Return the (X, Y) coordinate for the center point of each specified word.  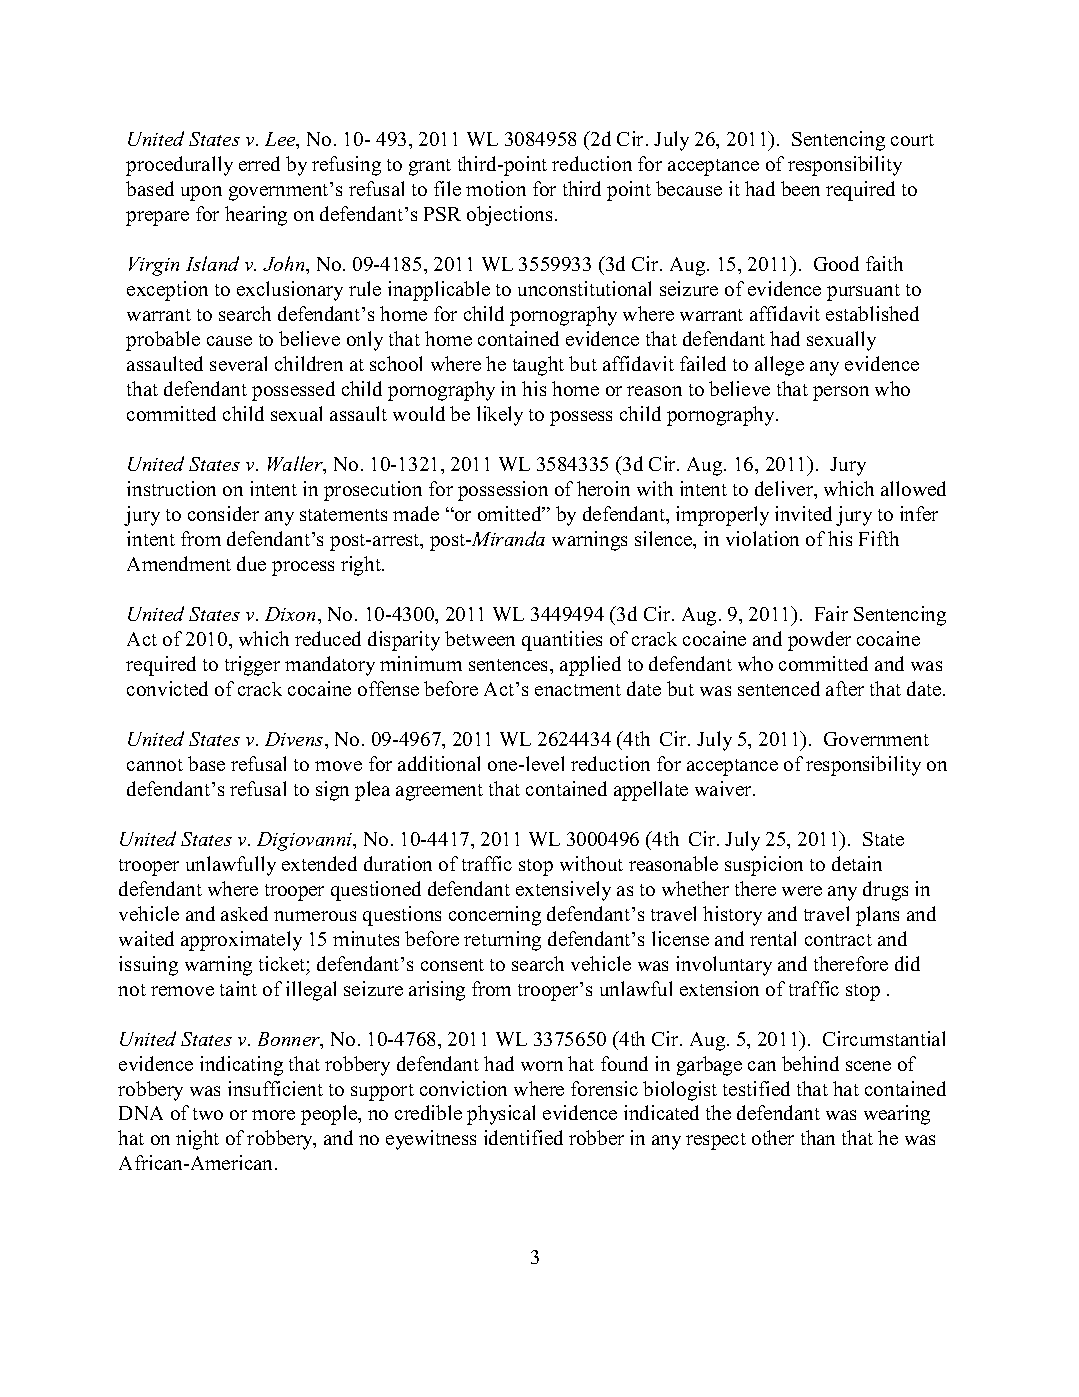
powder (819, 641)
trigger (252, 666)
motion (496, 188)
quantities (562, 641)
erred (259, 163)
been (800, 188)
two (208, 1114)
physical (501, 1115)
